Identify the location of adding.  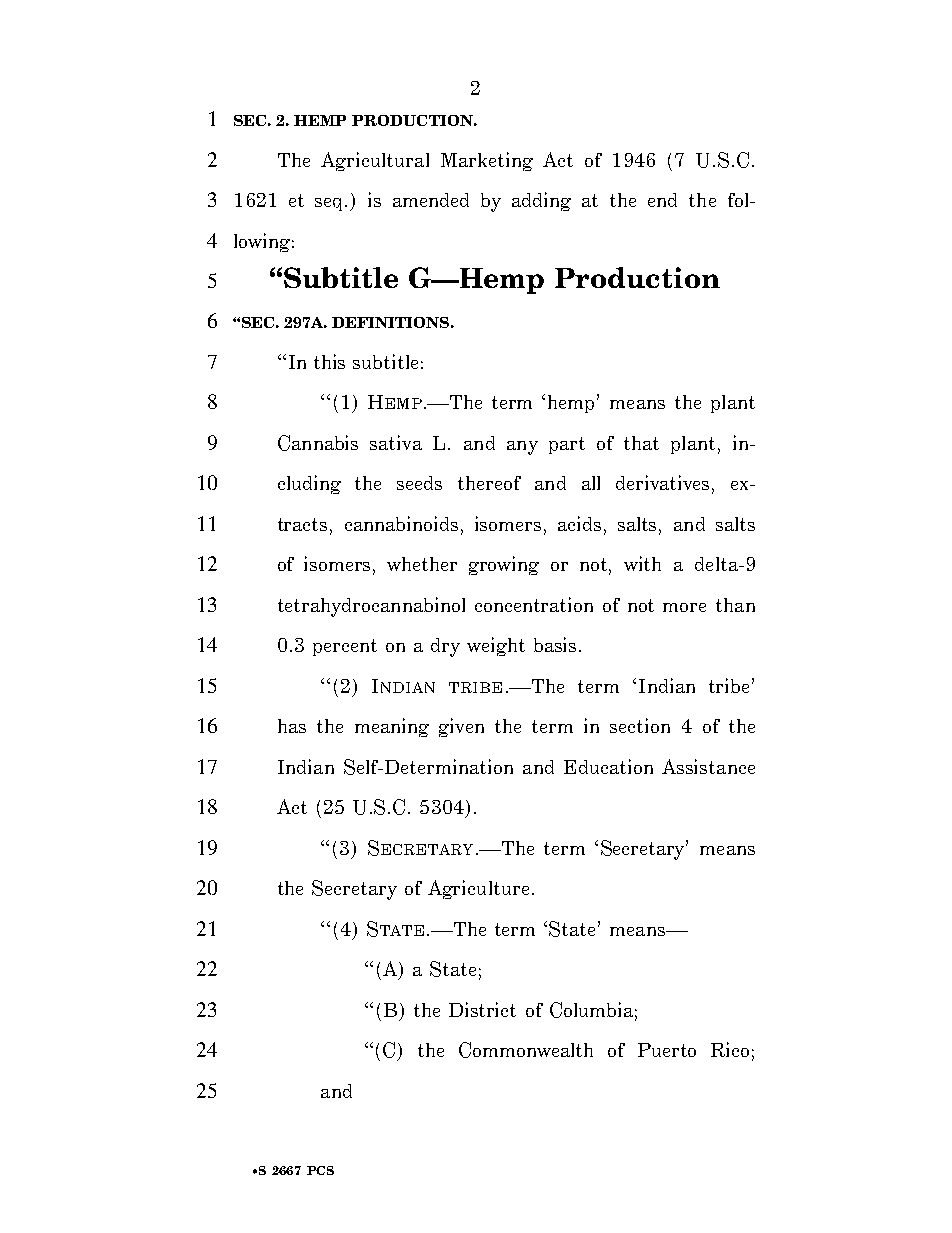
(541, 201).
